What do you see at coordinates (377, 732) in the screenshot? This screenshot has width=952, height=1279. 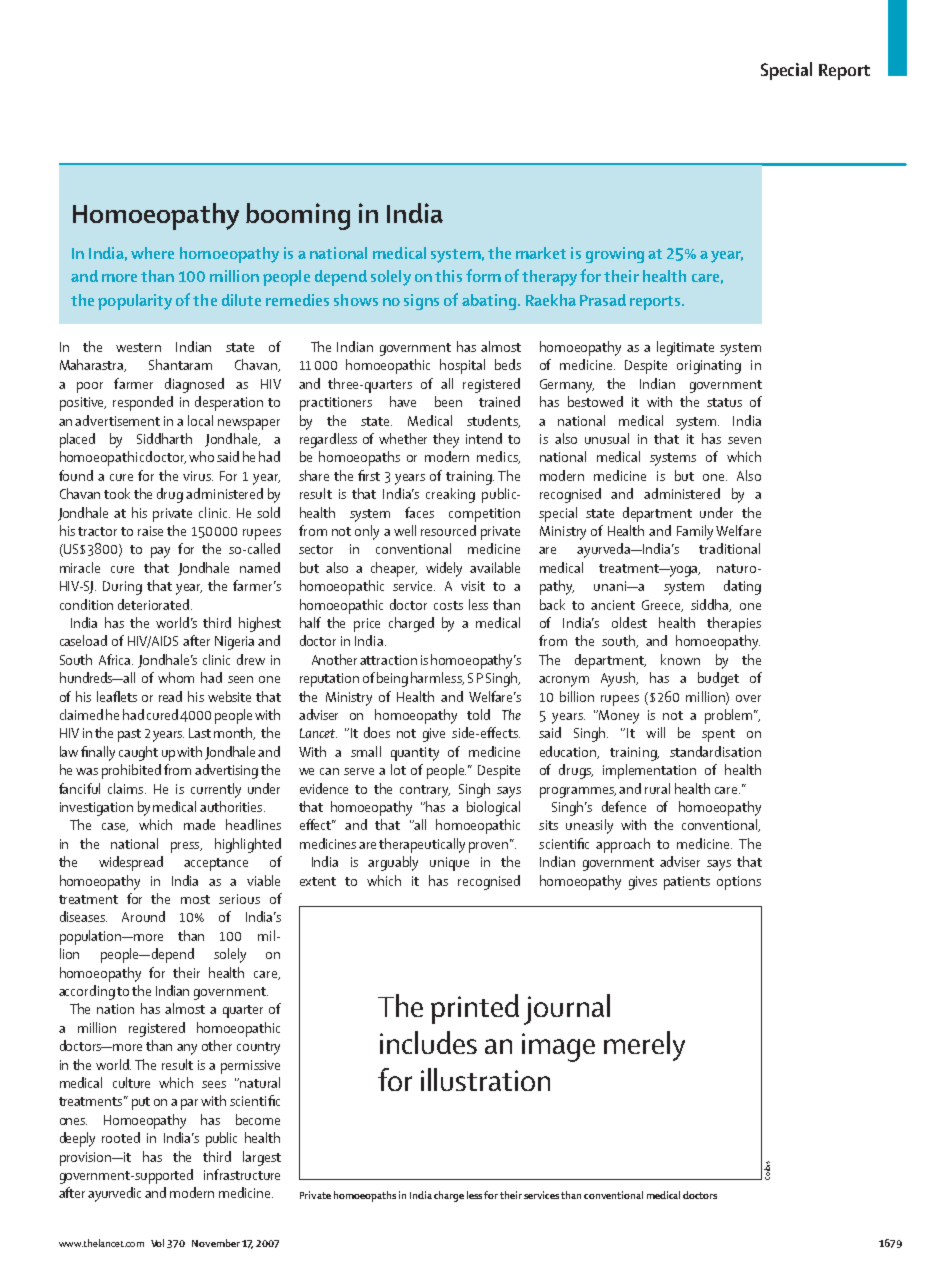 I see `does` at bounding box center [377, 732].
